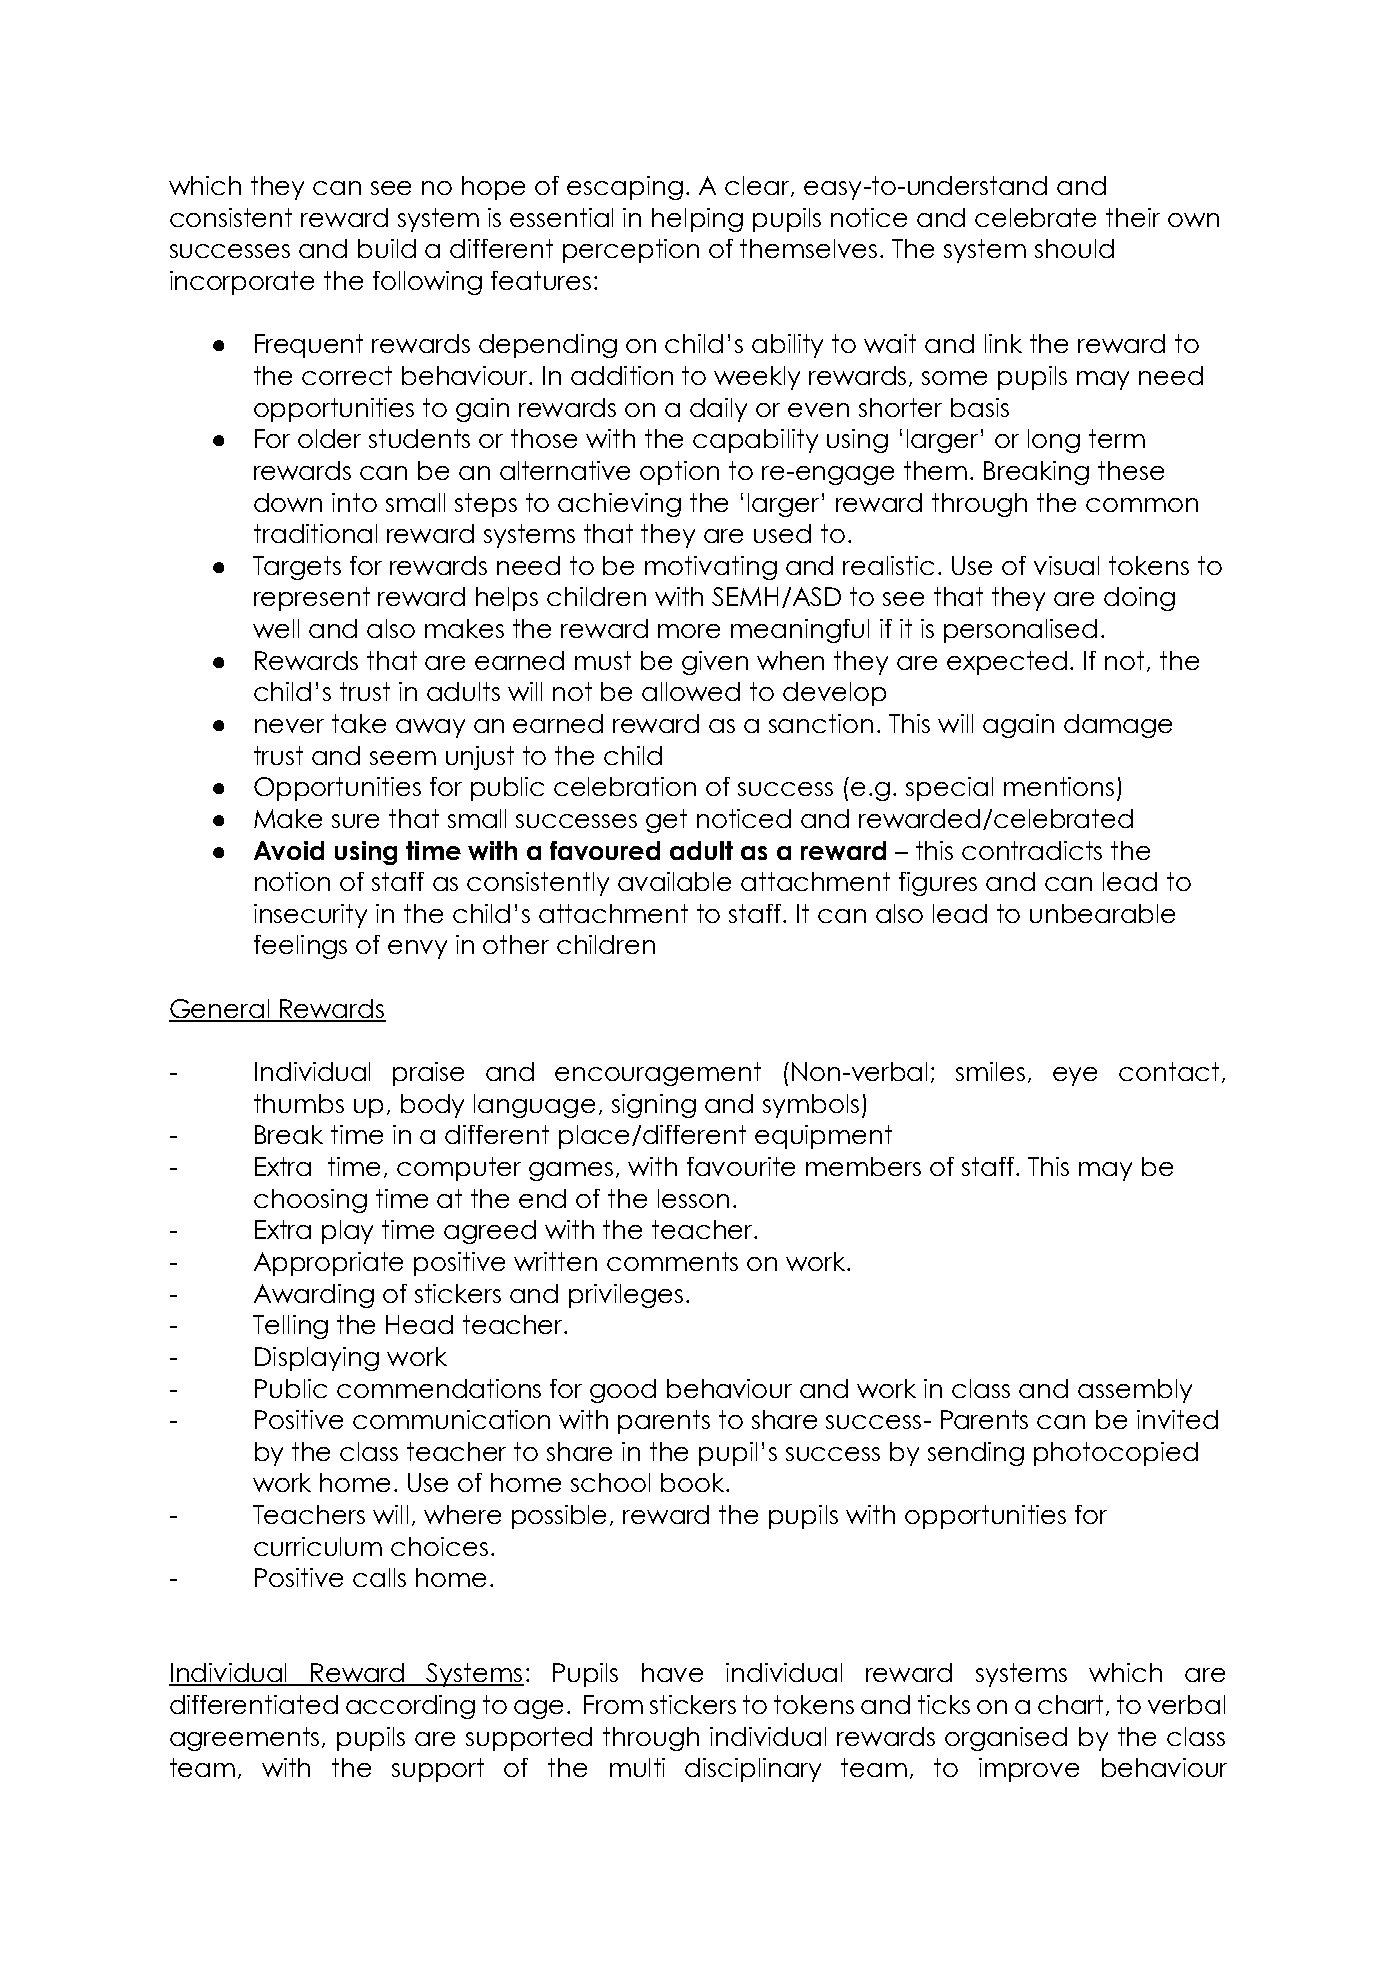 This document has height=1975, width=1396. Describe the element at coordinates (623, 1391) in the document. I see `good` at that location.
